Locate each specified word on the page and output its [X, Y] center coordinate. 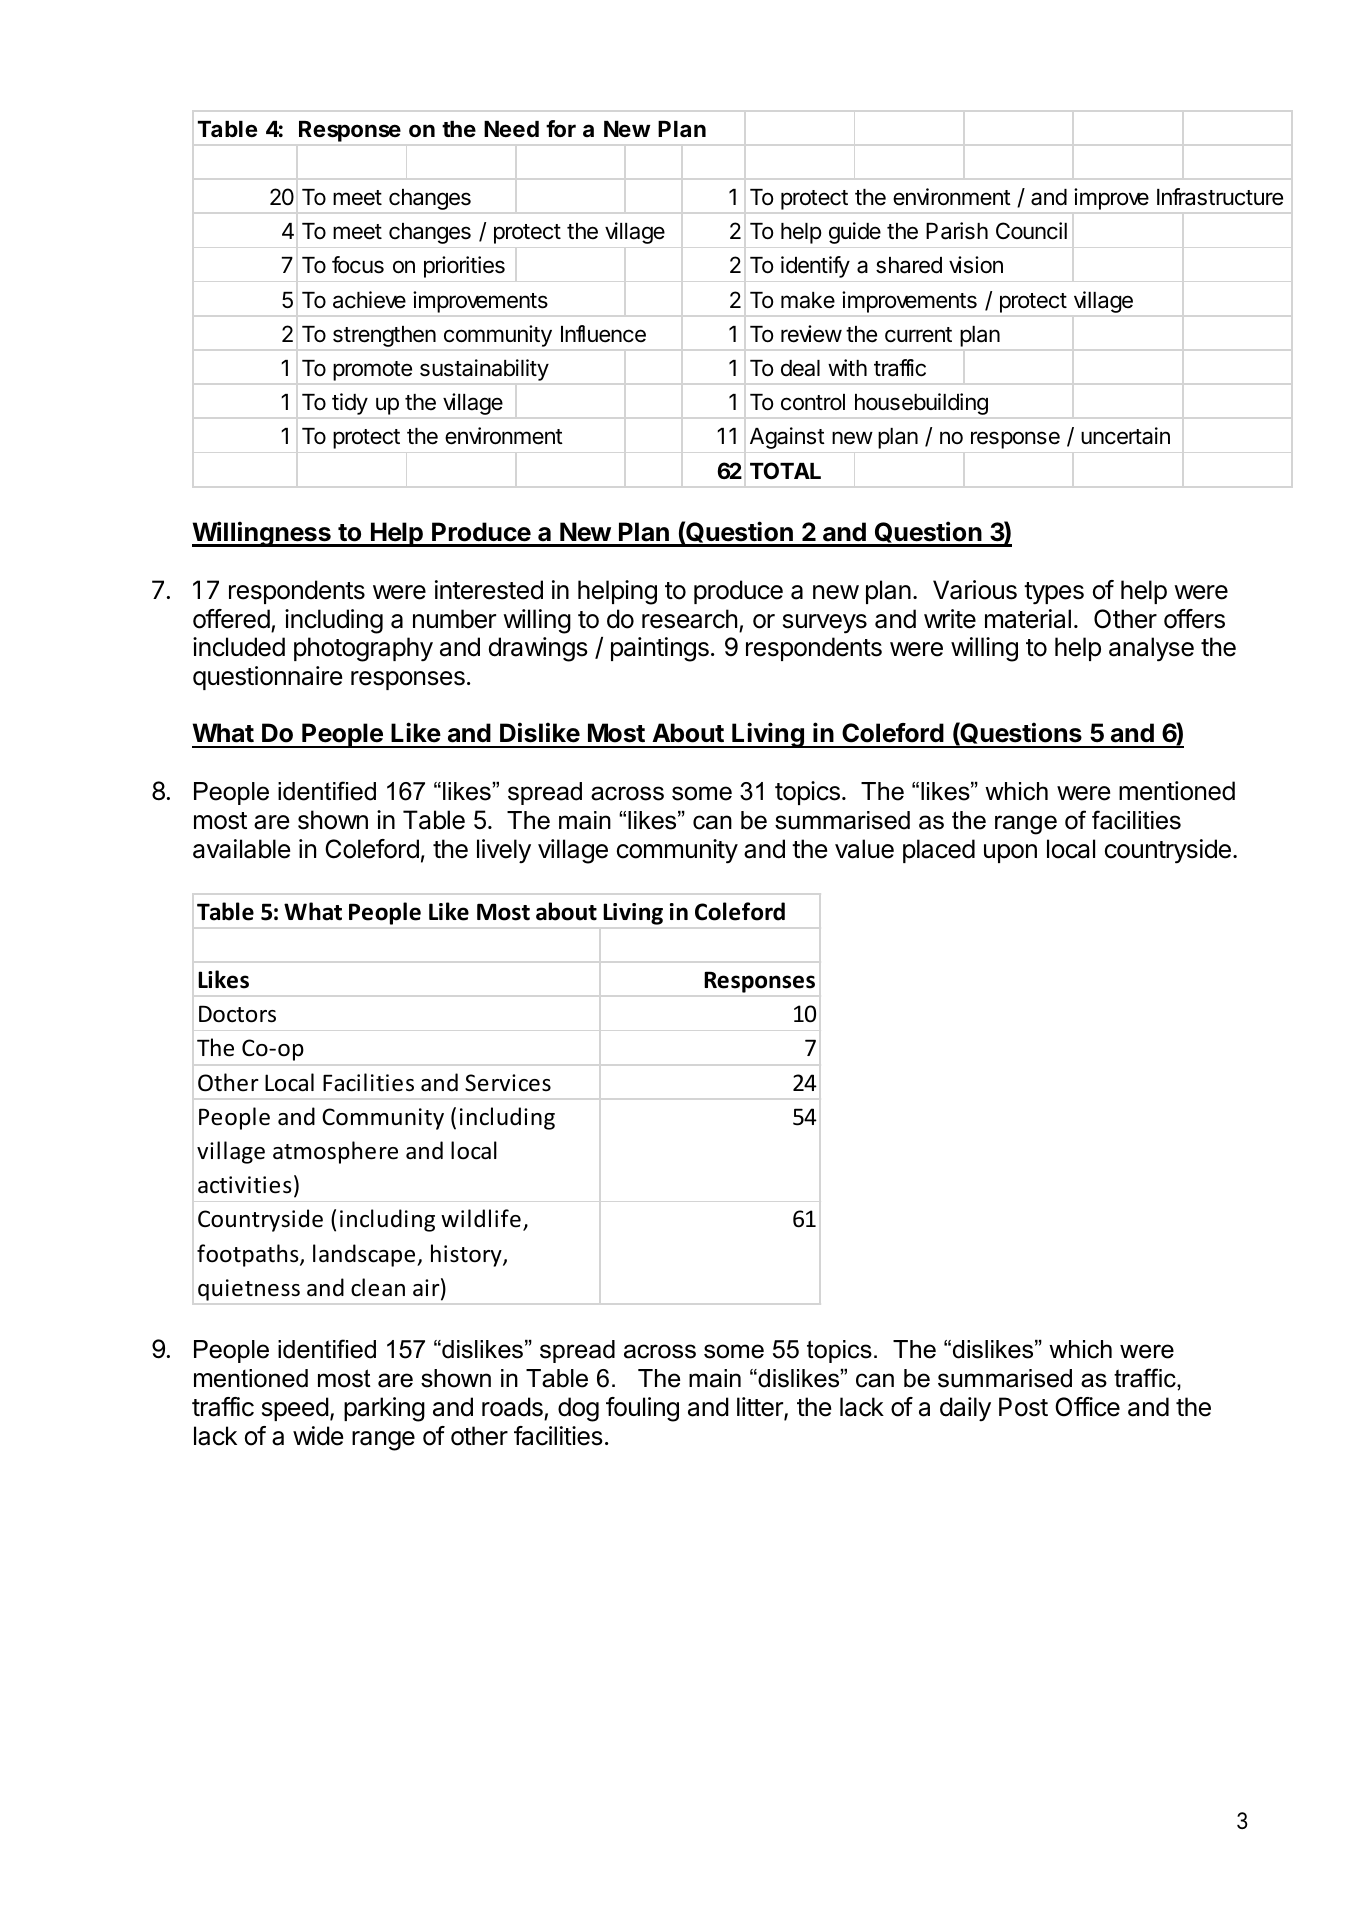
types [1054, 593]
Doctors [237, 1014]
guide [855, 233]
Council [1031, 231]
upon [1010, 853]
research [689, 619]
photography [363, 649]
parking [384, 1409]
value [864, 849]
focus [358, 265]
